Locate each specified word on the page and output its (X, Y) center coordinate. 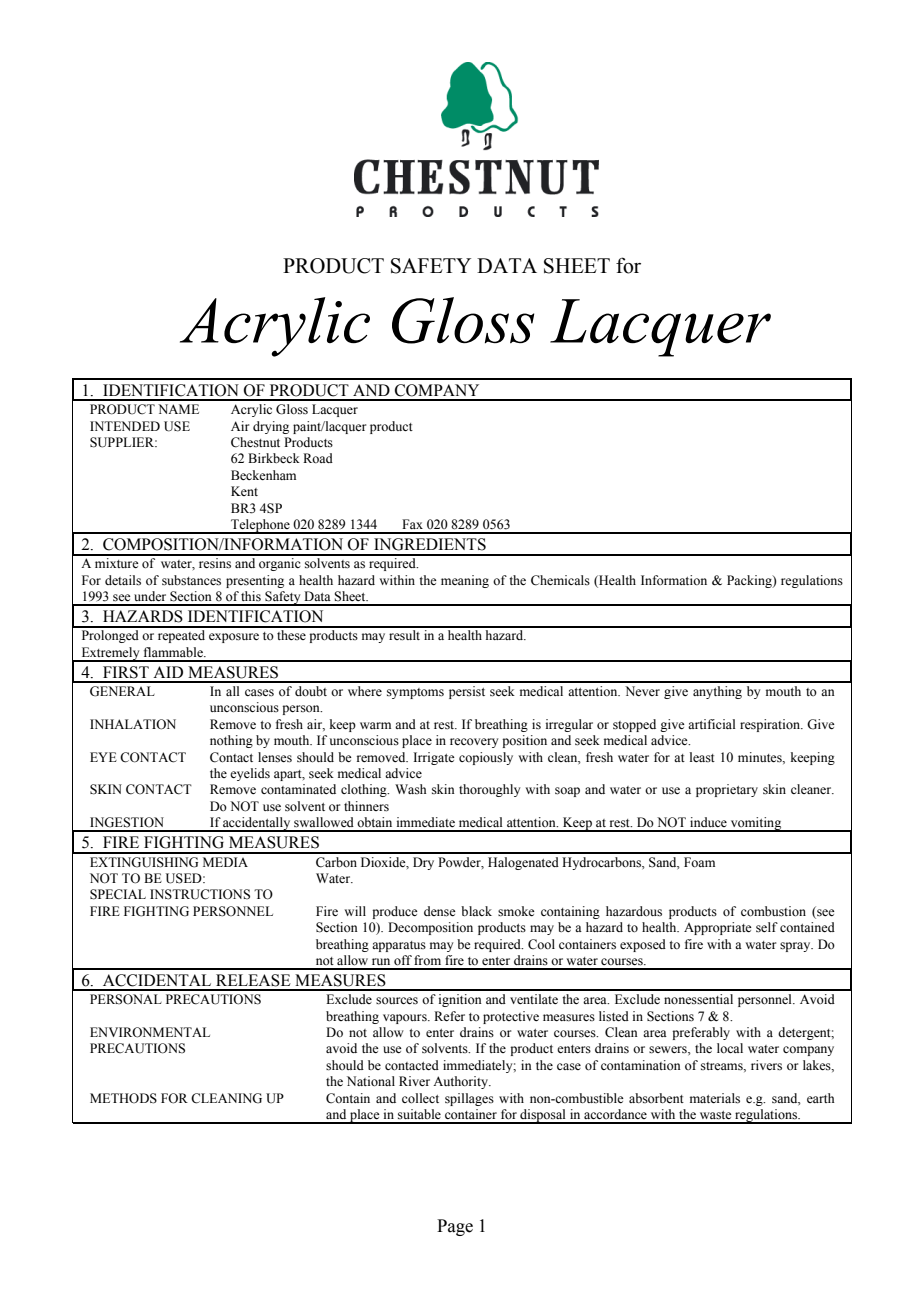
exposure (234, 638)
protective (511, 1017)
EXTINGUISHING (144, 862)
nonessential (698, 999)
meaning (465, 581)
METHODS (123, 1098)
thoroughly (489, 790)
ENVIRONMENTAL (150, 1032)
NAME (178, 409)
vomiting (756, 824)
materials (715, 1098)
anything (717, 692)
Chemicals (560, 580)
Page (455, 1227)
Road (318, 458)
